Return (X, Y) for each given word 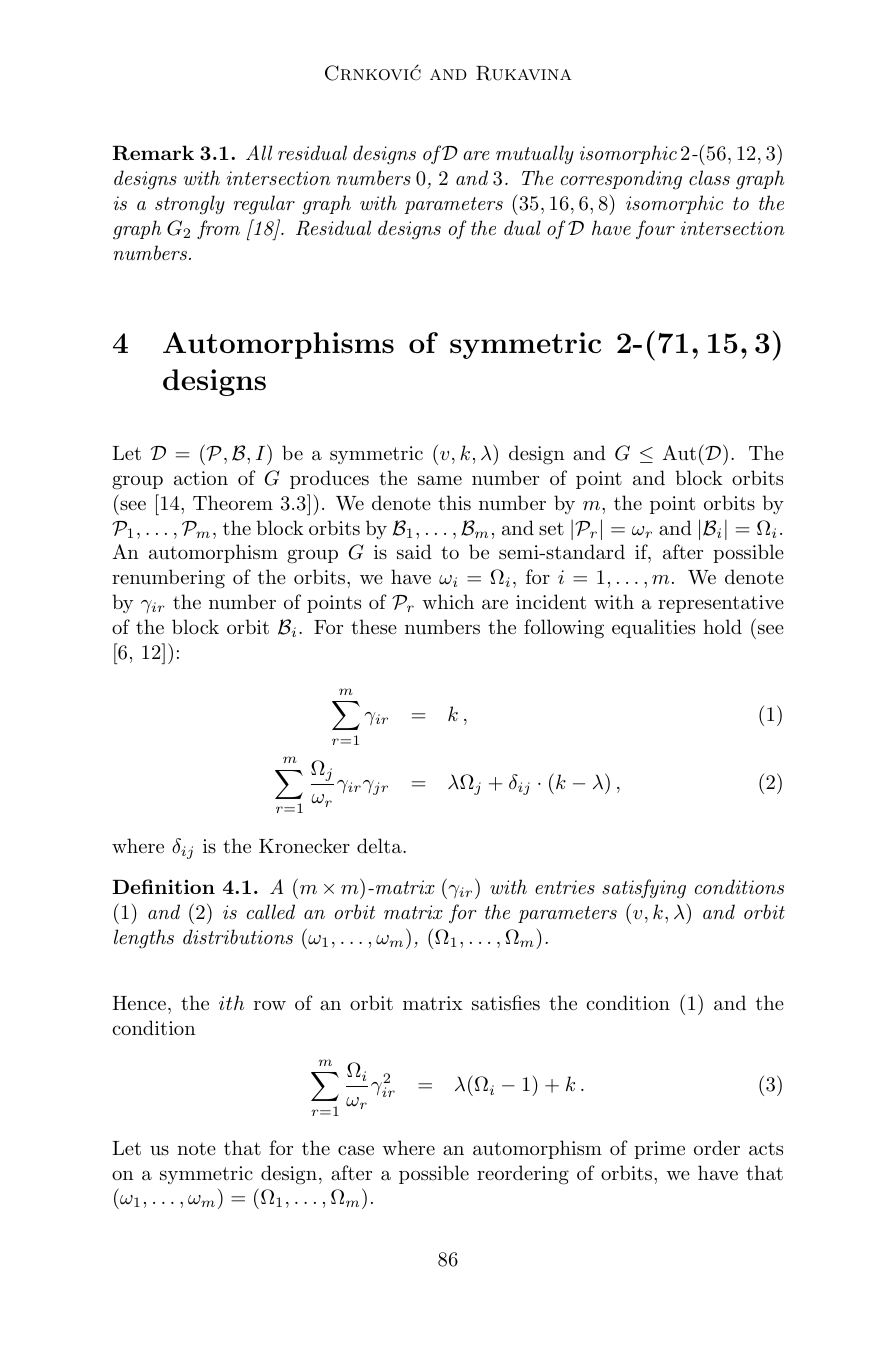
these (374, 627)
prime (659, 1150)
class (709, 177)
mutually (535, 154)
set (551, 528)
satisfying (644, 889)
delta (380, 846)
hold (722, 626)
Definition (163, 886)
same (440, 480)
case (356, 1150)
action (201, 478)
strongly (190, 205)
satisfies (506, 1003)
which (448, 601)
